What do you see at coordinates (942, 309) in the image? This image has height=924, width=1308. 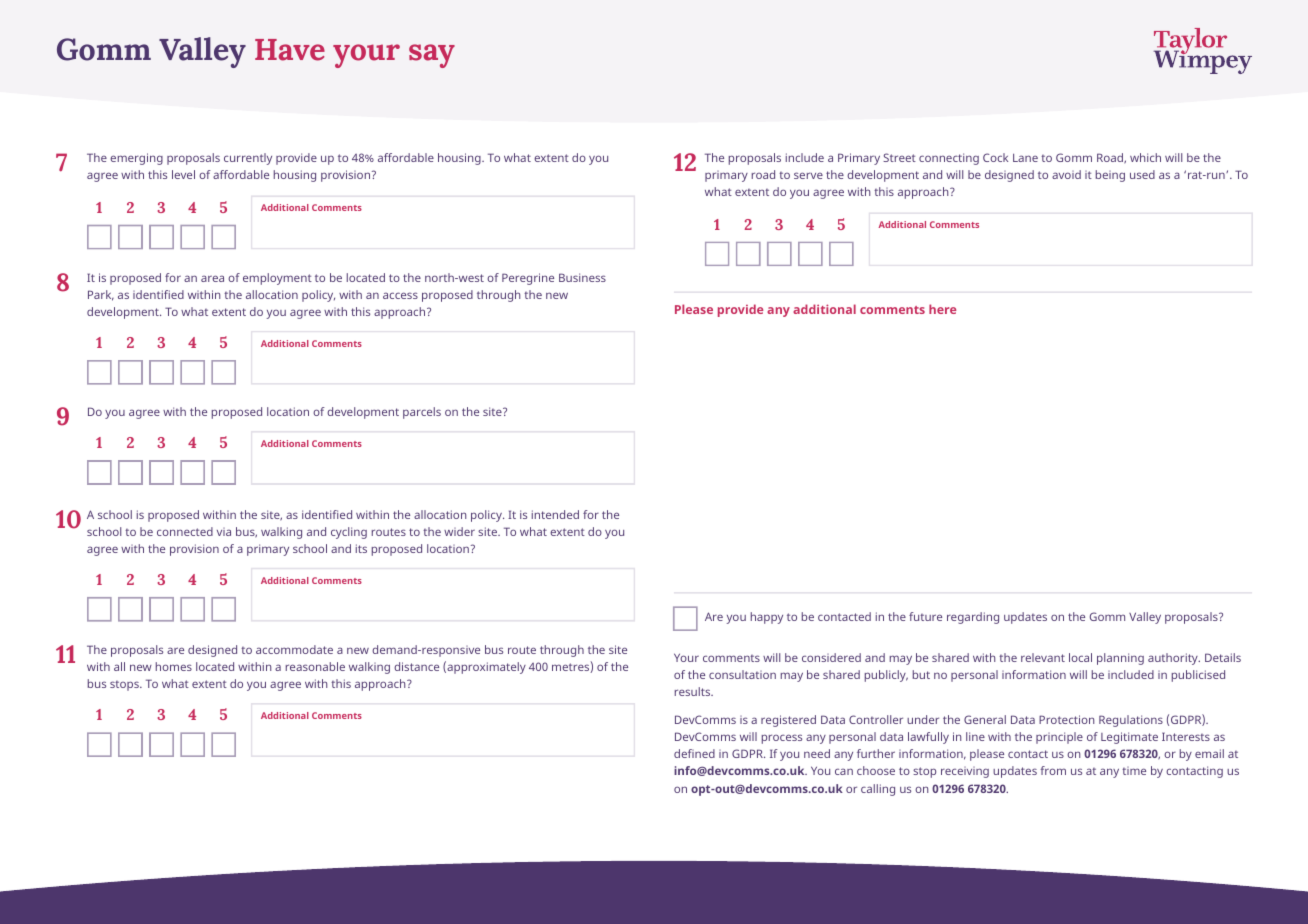 I see `here` at bounding box center [942, 309].
